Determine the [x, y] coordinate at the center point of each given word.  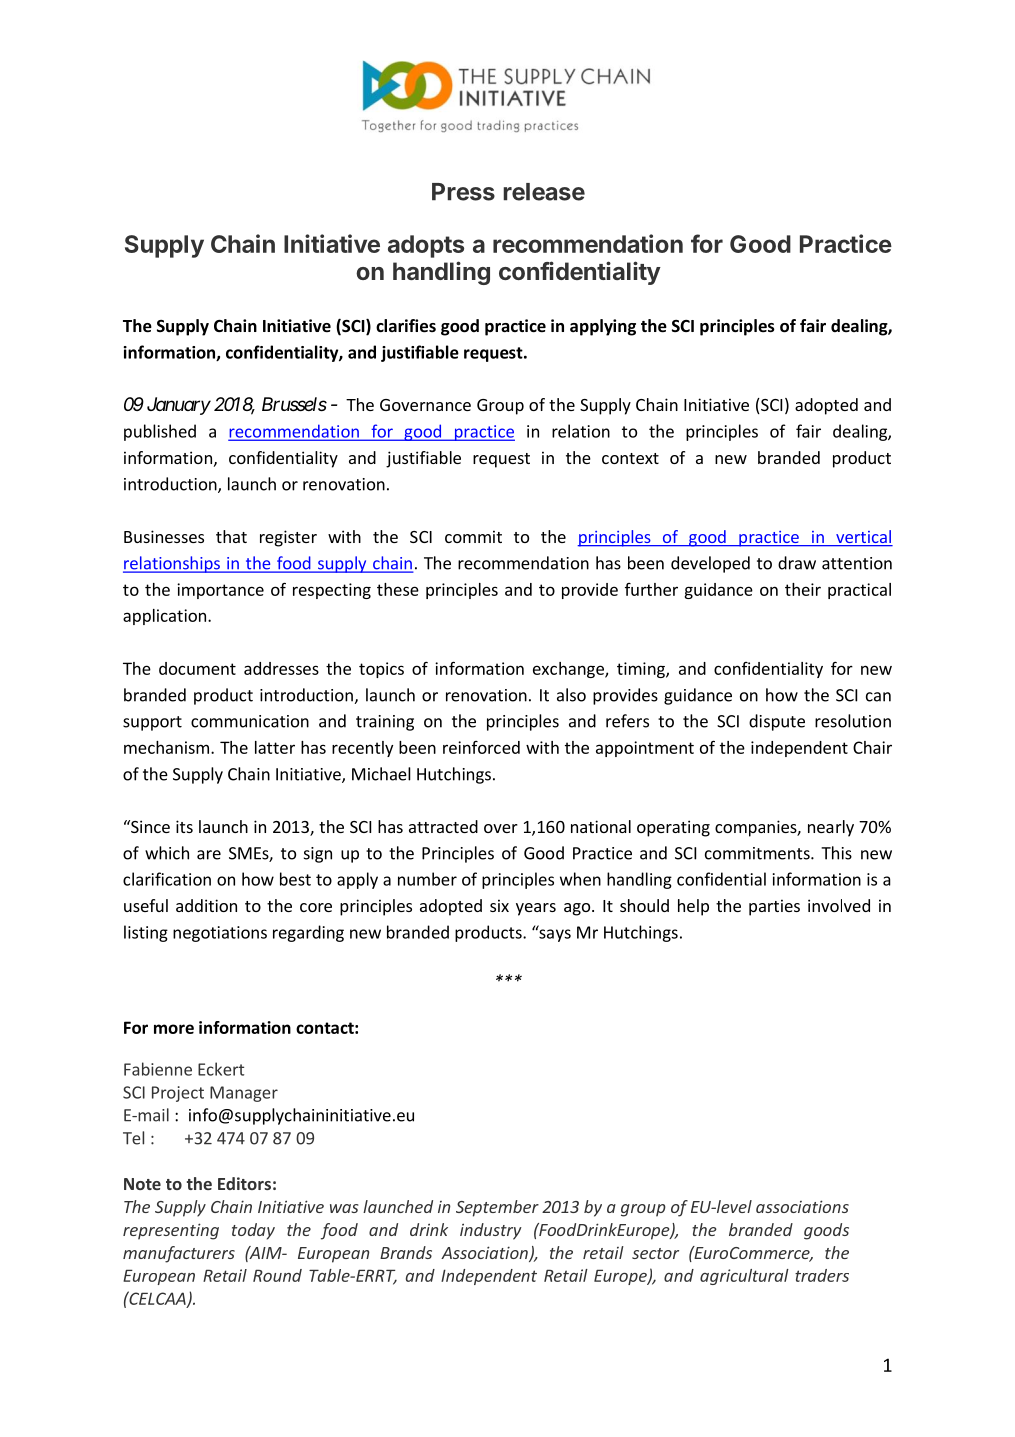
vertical [863, 538]
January [179, 406]
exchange [569, 670]
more [174, 1029]
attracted [443, 826]
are [209, 855]
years [536, 909]
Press [463, 192]
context [630, 458]
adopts [426, 246]
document [197, 668]
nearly [831, 828]
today [253, 1231]
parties [774, 907]
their [803, 589]
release [544, 192]
